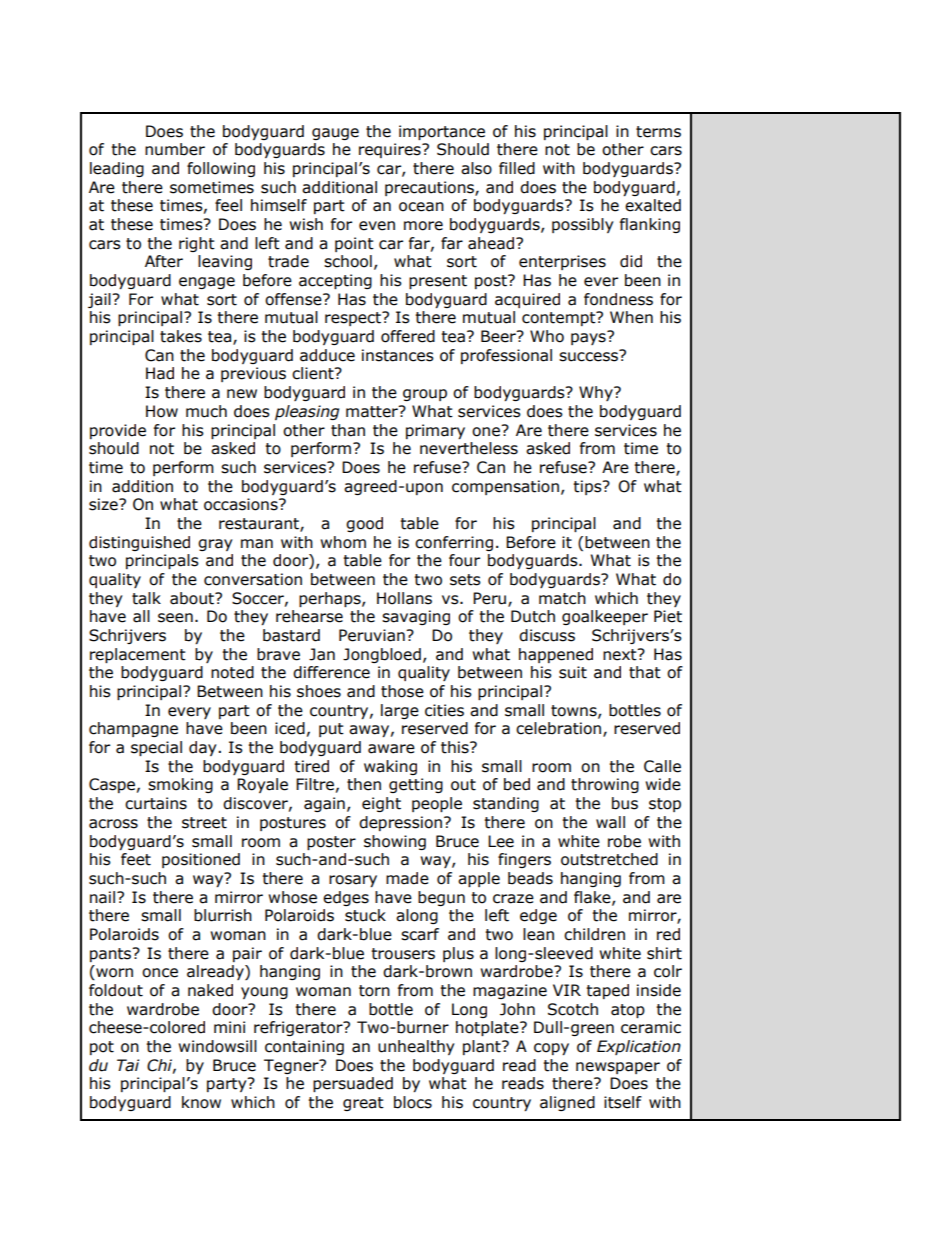 The width and height of the document is (952, 1233). What do you see at coordinates (400, 711) in the document?
I see `large` at bounding box center [400, 711].
